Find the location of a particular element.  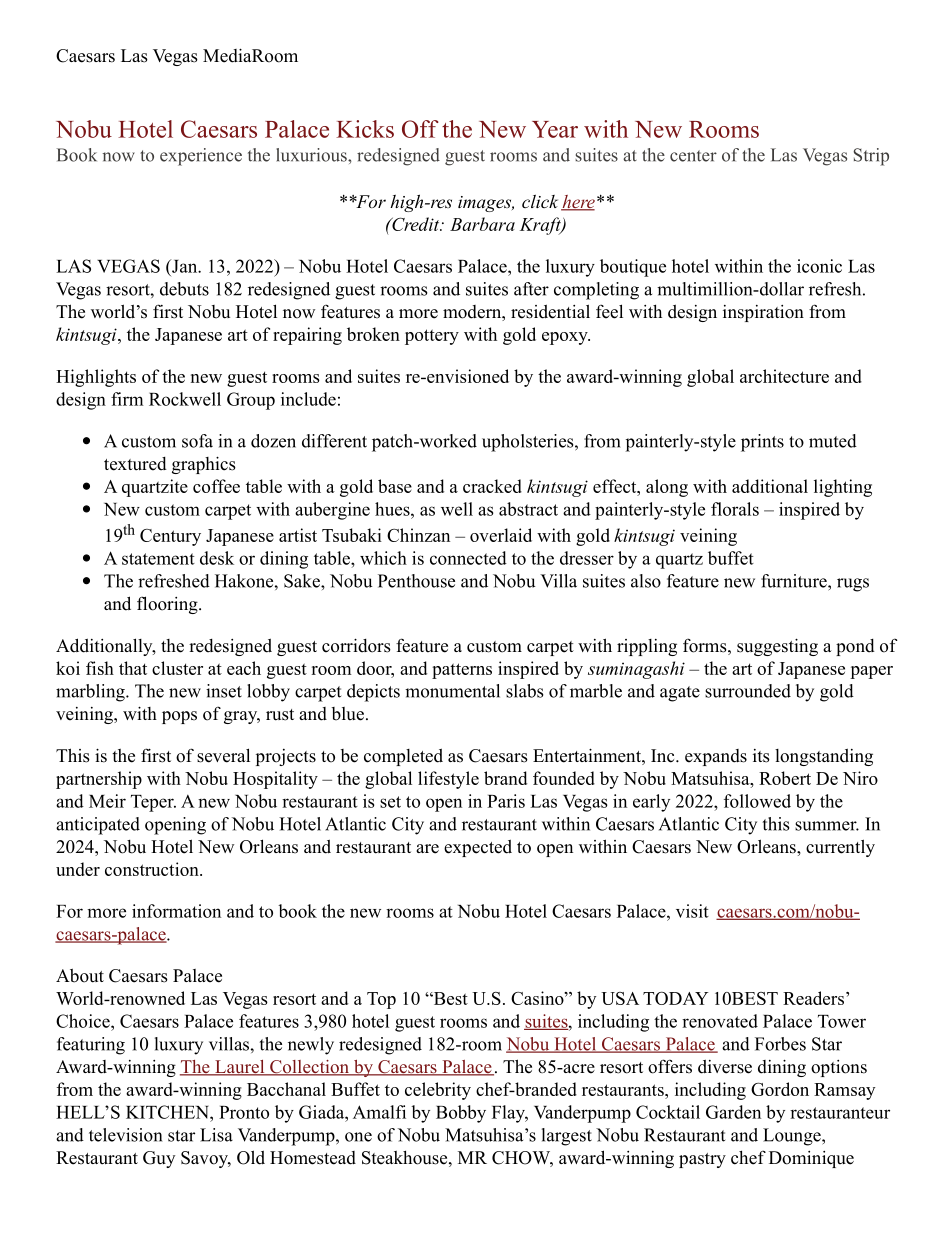

patterns is located at coordinates (462, 671).
